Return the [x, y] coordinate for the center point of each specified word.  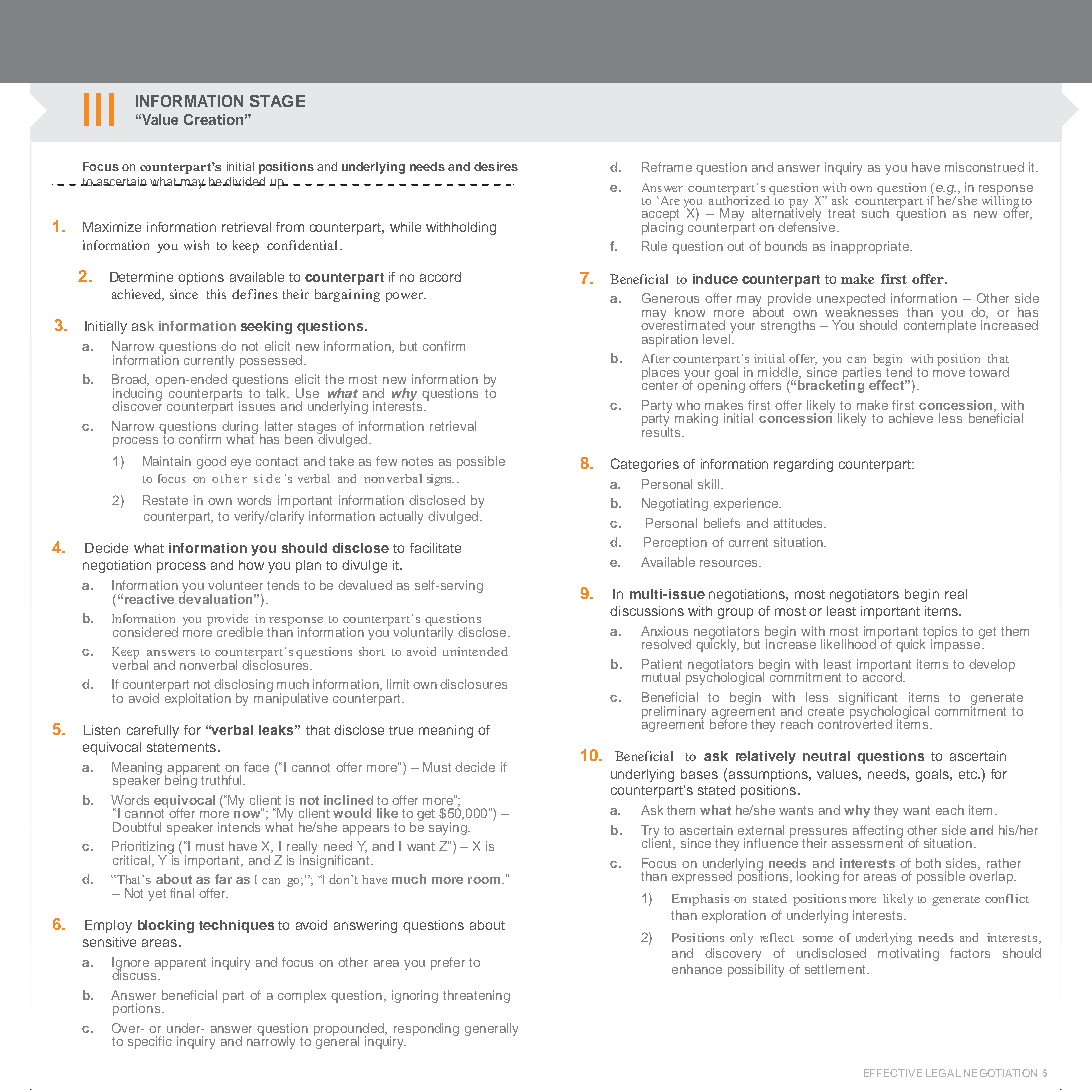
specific [150, 1042]
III [99, 109]
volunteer [235, 585]
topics [940, 633]
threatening [476, 996]
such [875, 213]
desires [496, 166]
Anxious [664, 631]
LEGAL [943, 1073]
